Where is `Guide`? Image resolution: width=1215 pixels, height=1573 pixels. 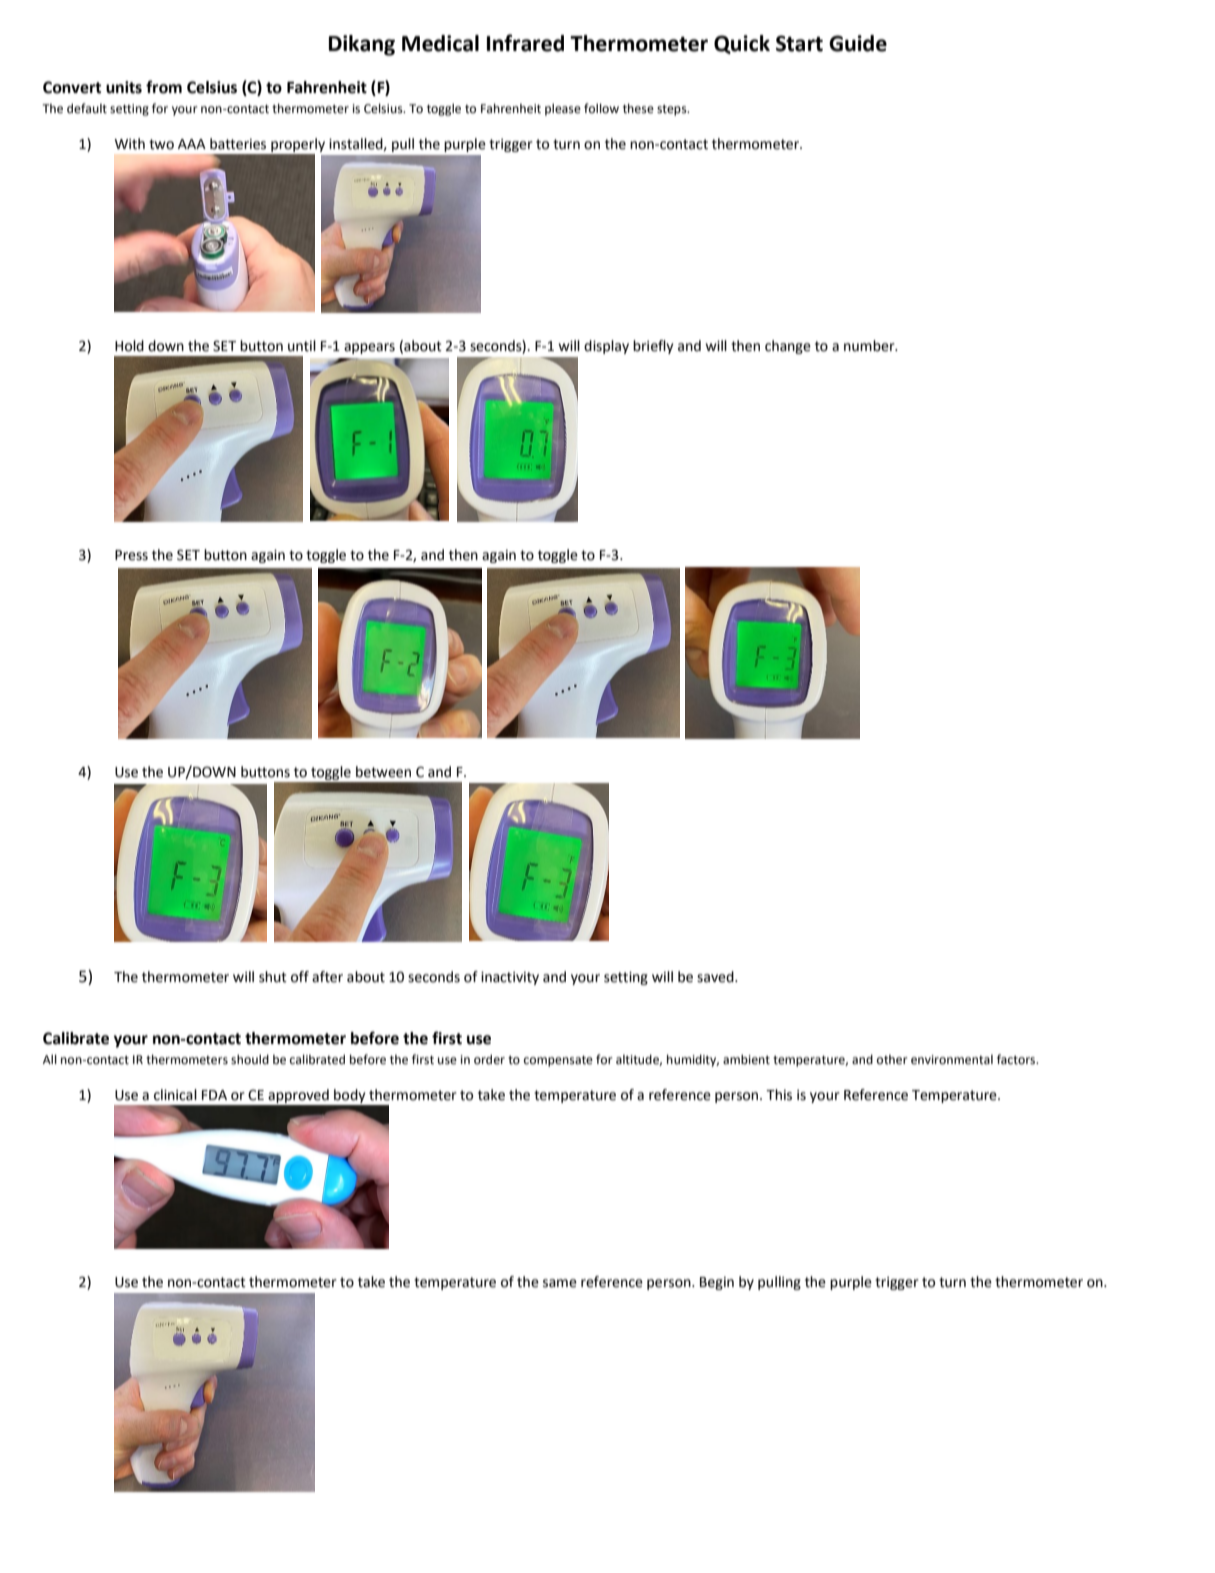
Guide is located at coordinates (858, 43).
